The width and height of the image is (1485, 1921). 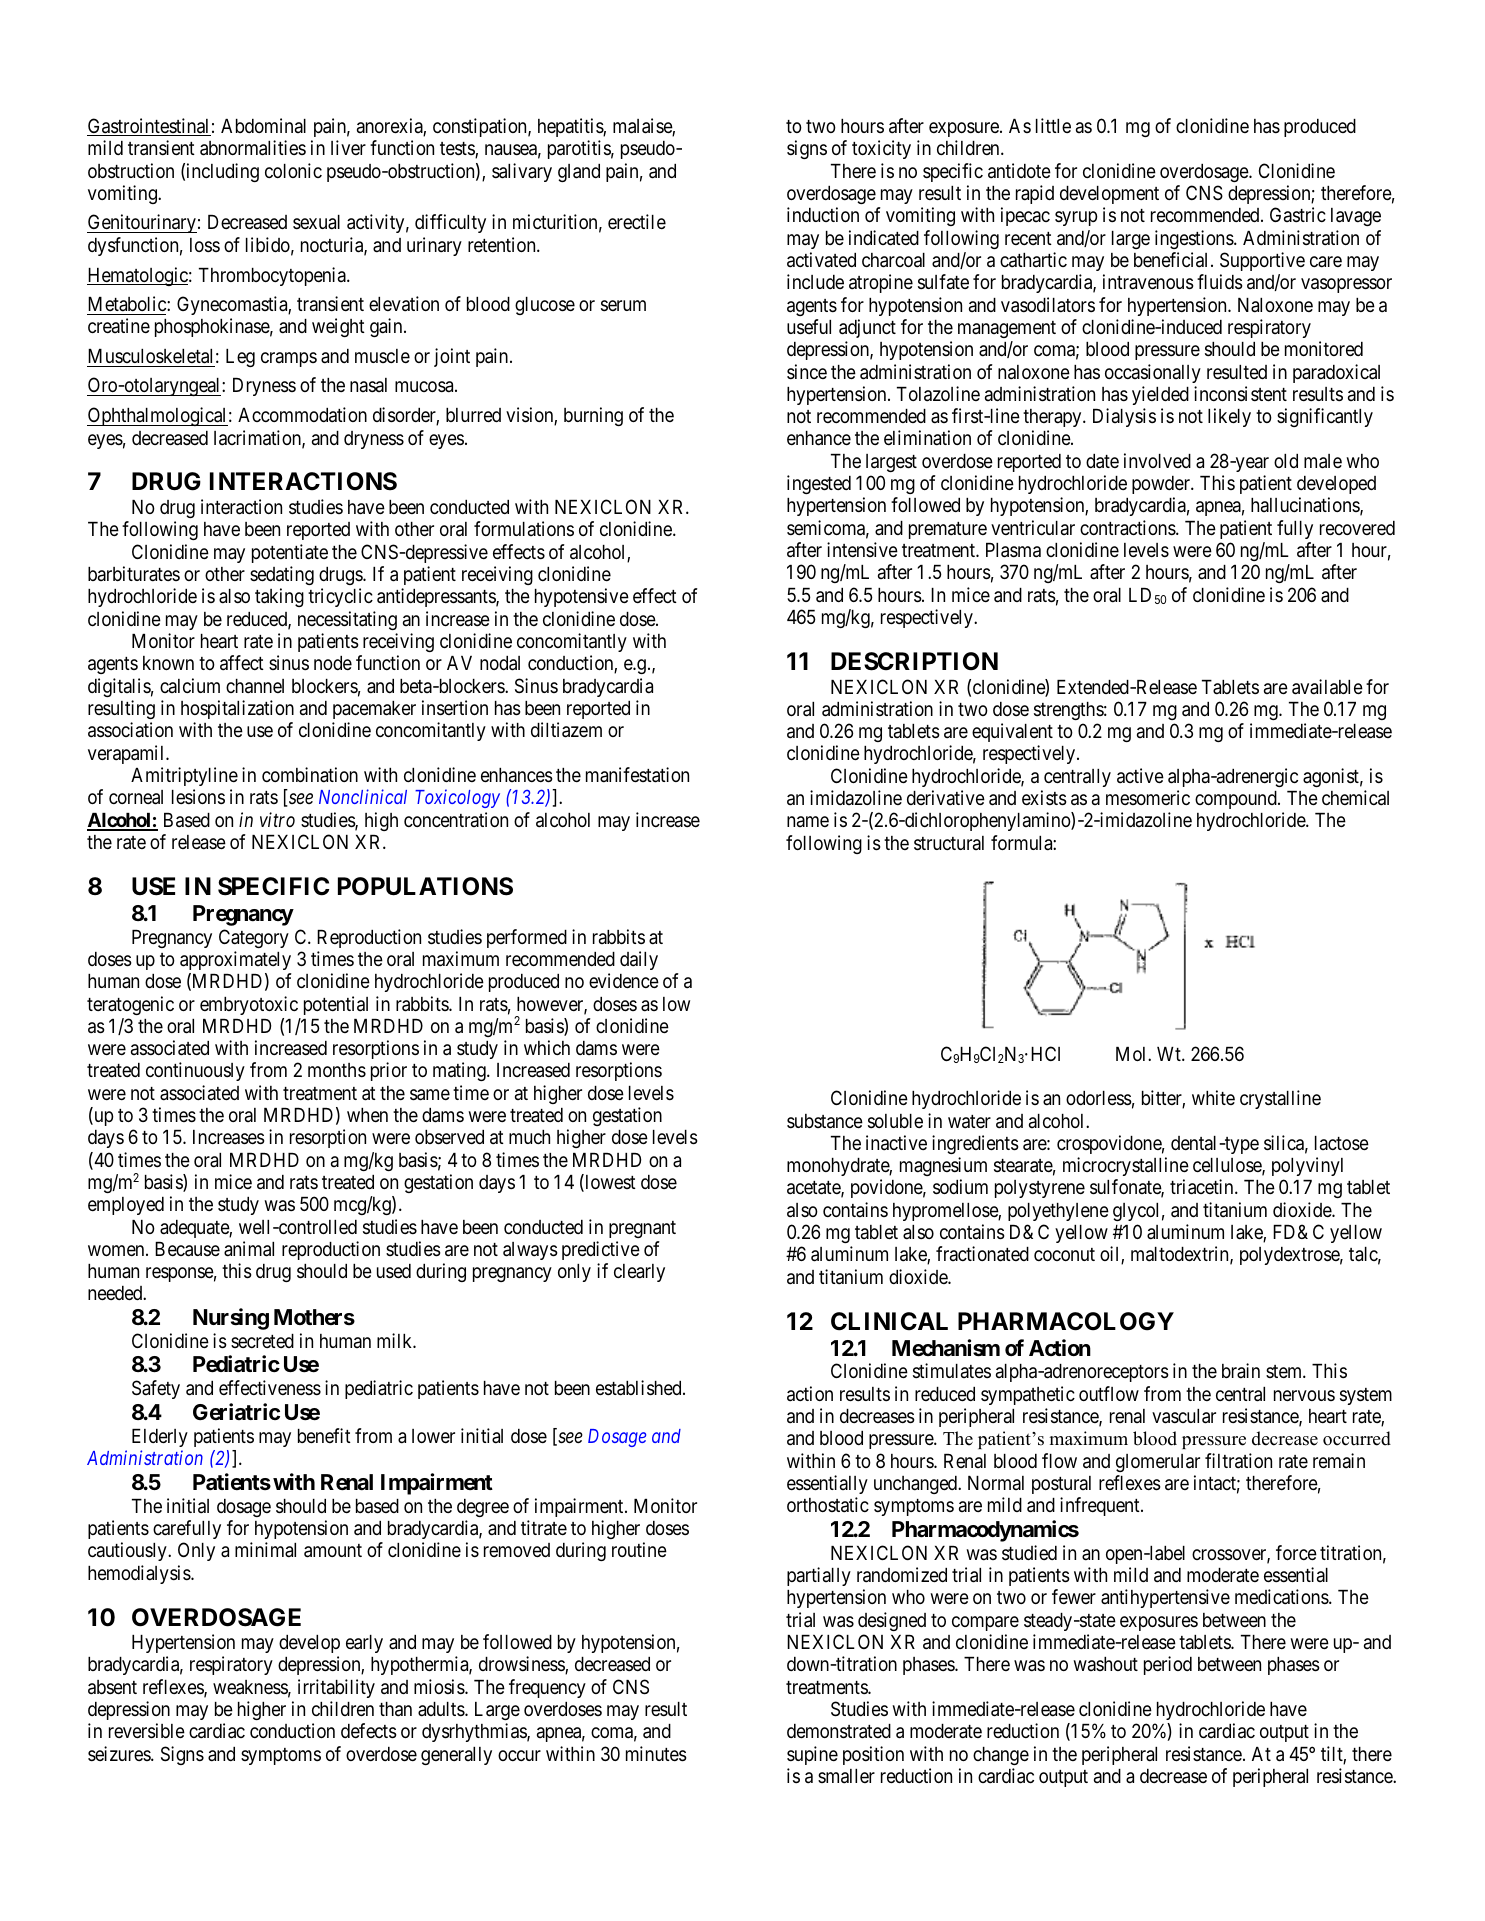 I want to click on brain, so click(x=1241, y=1371).
